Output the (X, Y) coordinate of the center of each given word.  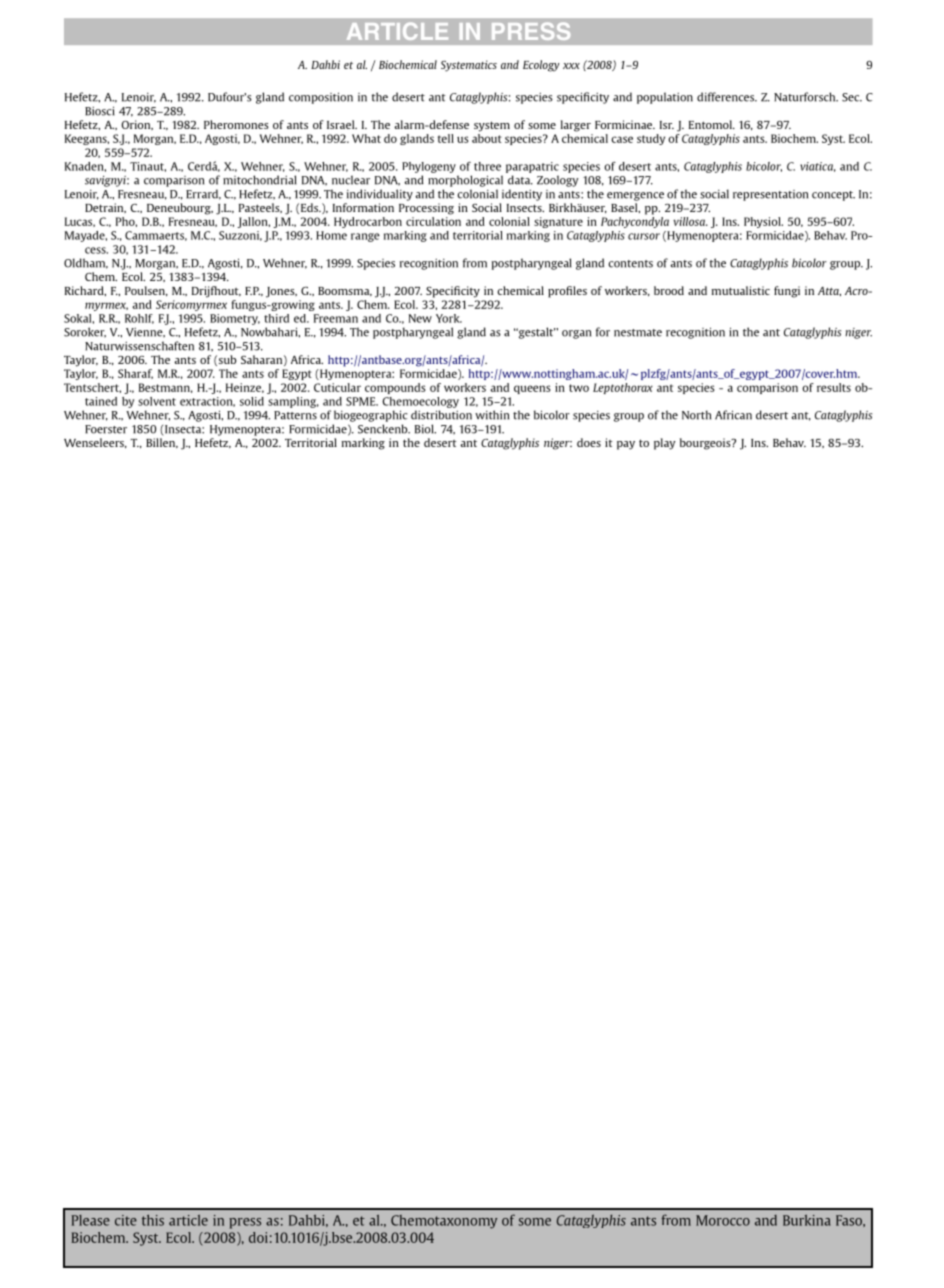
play (665, 444)
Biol (425, 429)
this (153, 1220)
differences (727, 97)
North (696, 415)
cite (126, 1220)
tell (446, 138)
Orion (137, 125)
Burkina (806, 1220)
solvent (157, 401)
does (589, 442)
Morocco (723, 1220)
